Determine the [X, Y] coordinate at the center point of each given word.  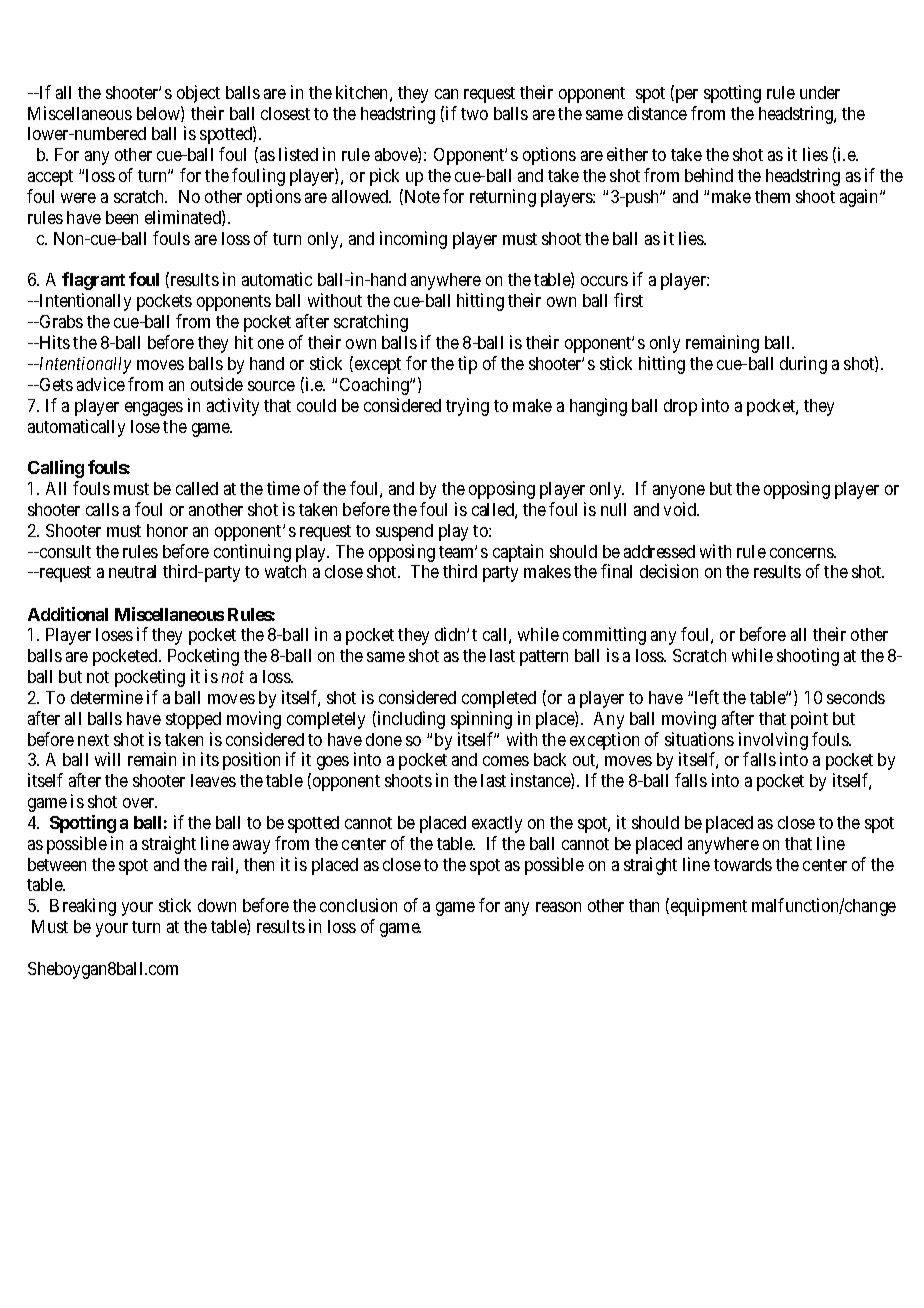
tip [467, 365]
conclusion [358, 905]
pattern [544, 658]
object [198, 94]
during [803, 365]
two [474, 114]
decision [669, 571]
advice [101, 384]
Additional [68, 614]
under [820, 92]
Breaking [83, 907]
